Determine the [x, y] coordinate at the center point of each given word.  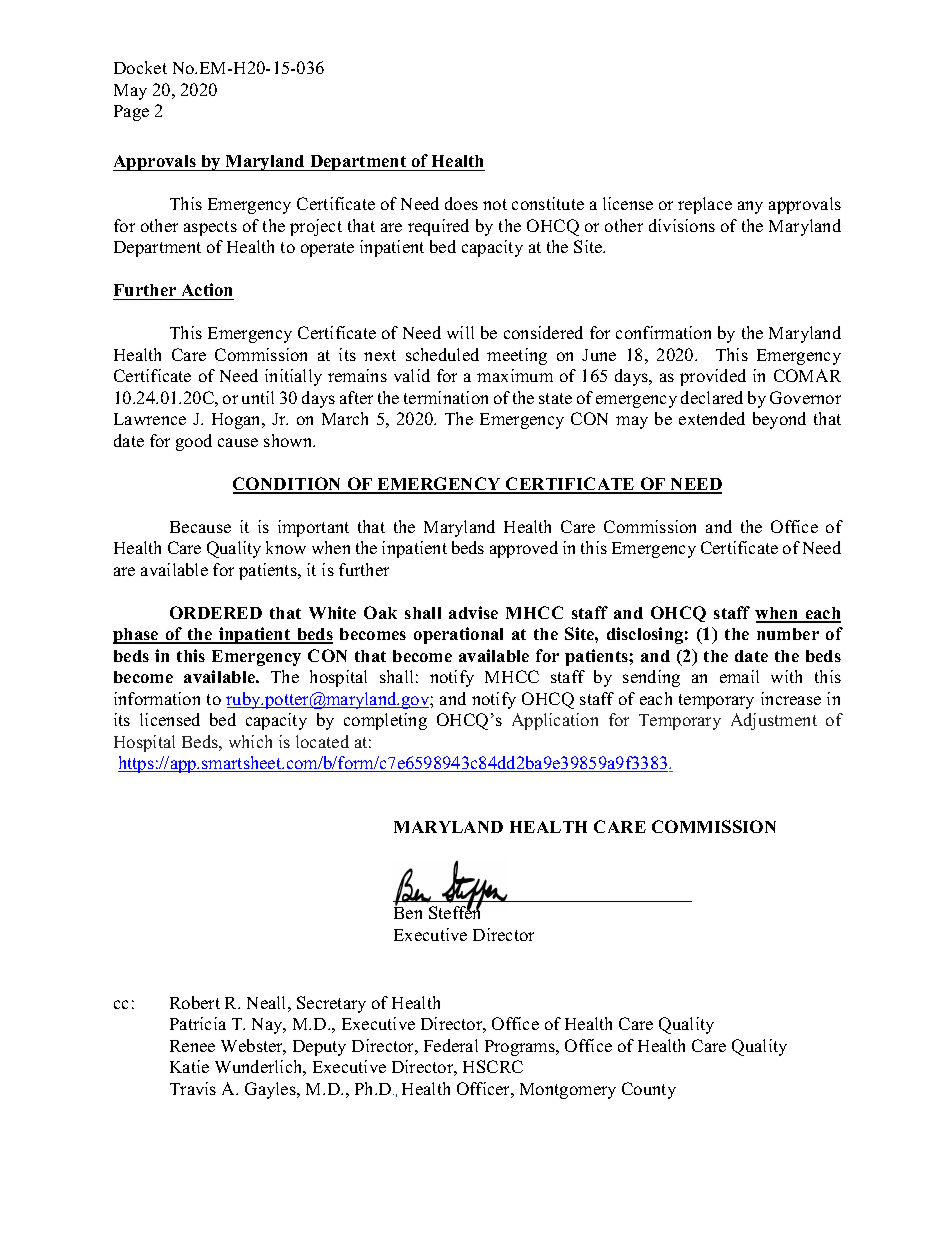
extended [712, 418]
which [250, 741]
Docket [140, 67]
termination [446, 397]
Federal [451, 1045]
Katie [189, 1066]
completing [385, 721]
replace [705, 205]
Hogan [238, 421]
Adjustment [774, 721]
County [649, 1090]
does [461, 203]
